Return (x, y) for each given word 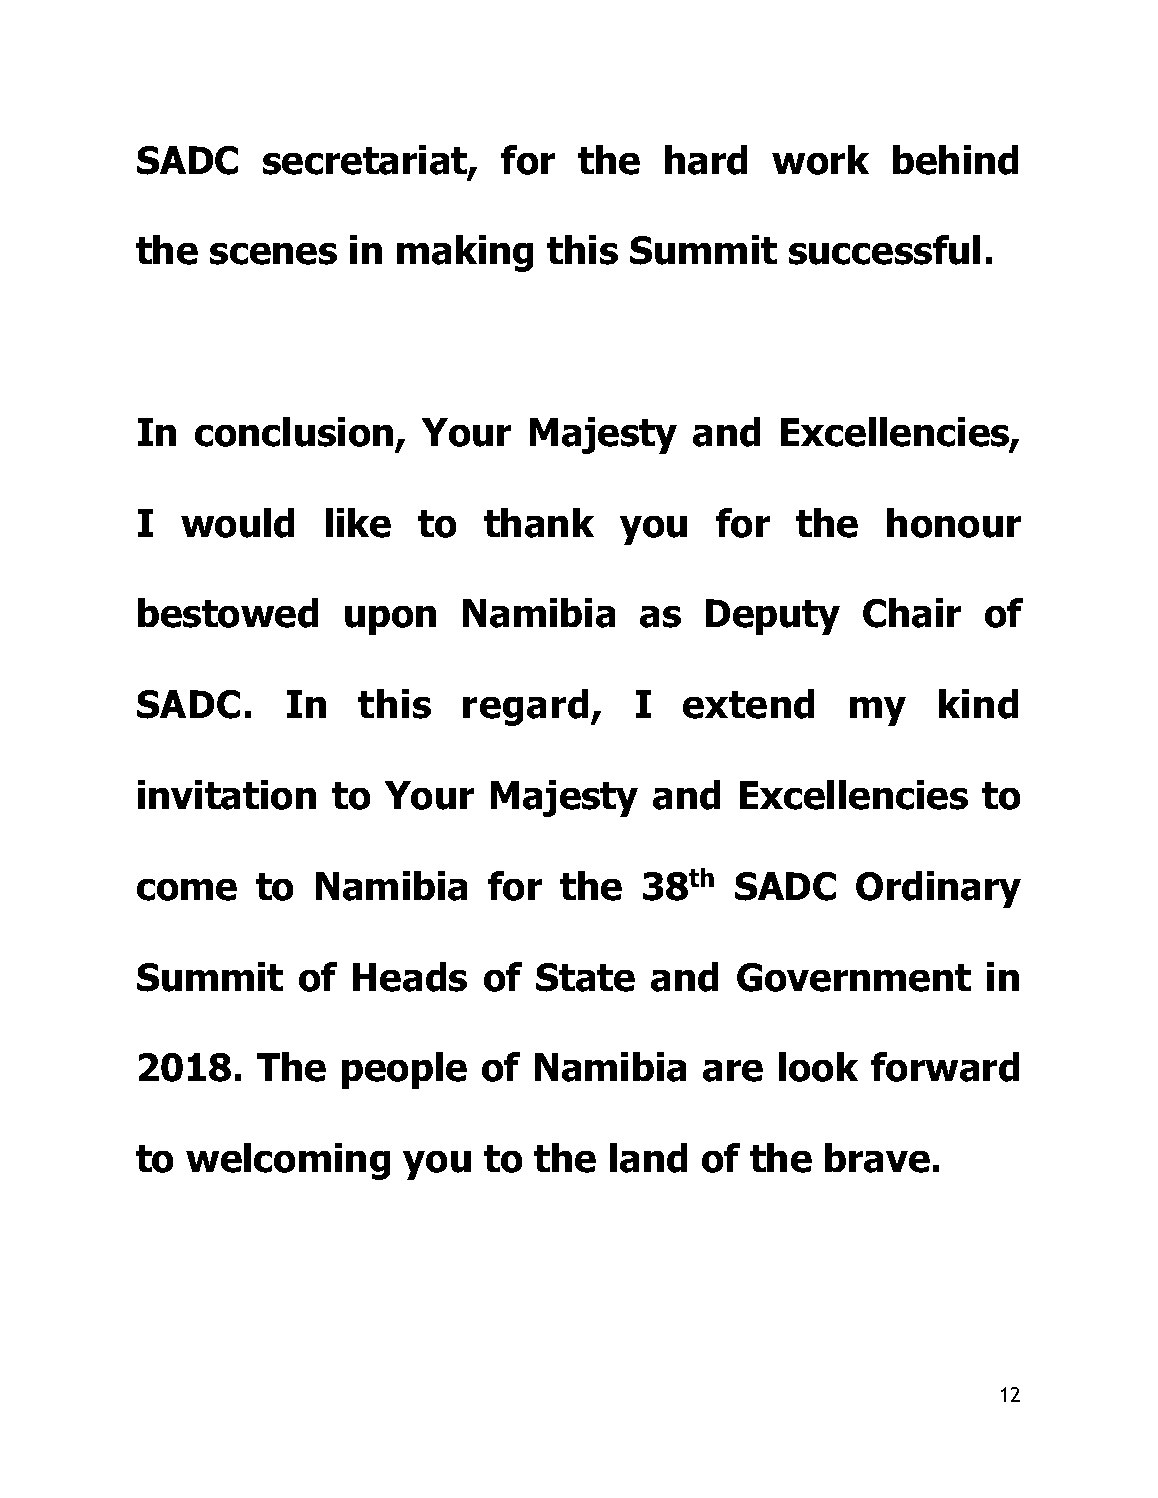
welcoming (288, 1161)
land (648, 1158)
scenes (273, 254)
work (820, 160)
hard (706, 160)
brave (877, 1158)
